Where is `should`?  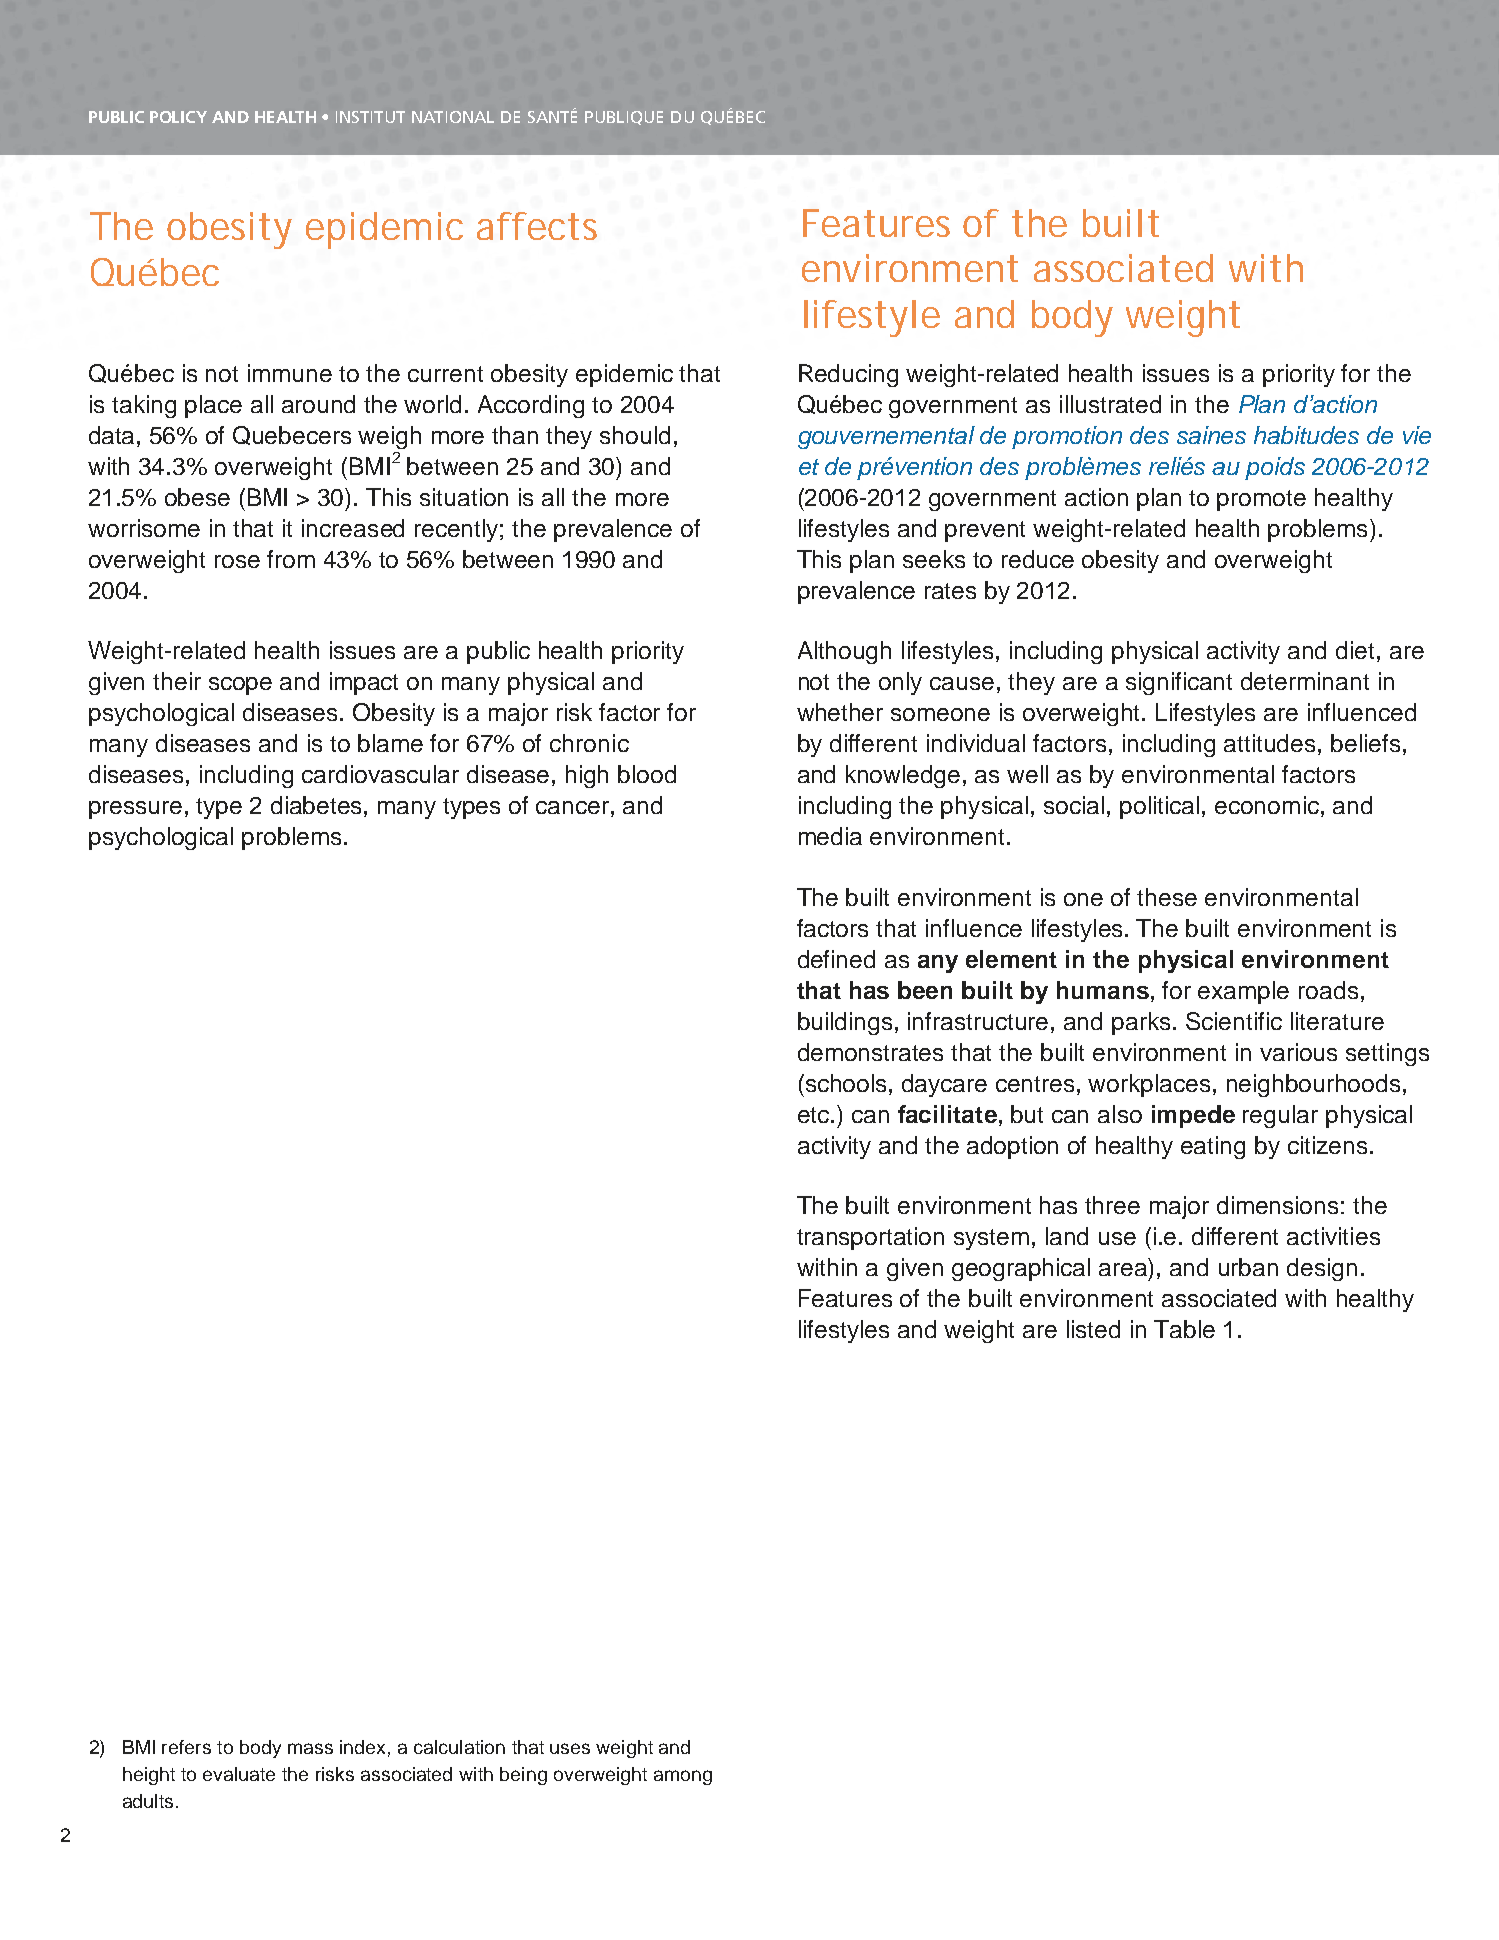 should is located at coordinates (635, 435).
